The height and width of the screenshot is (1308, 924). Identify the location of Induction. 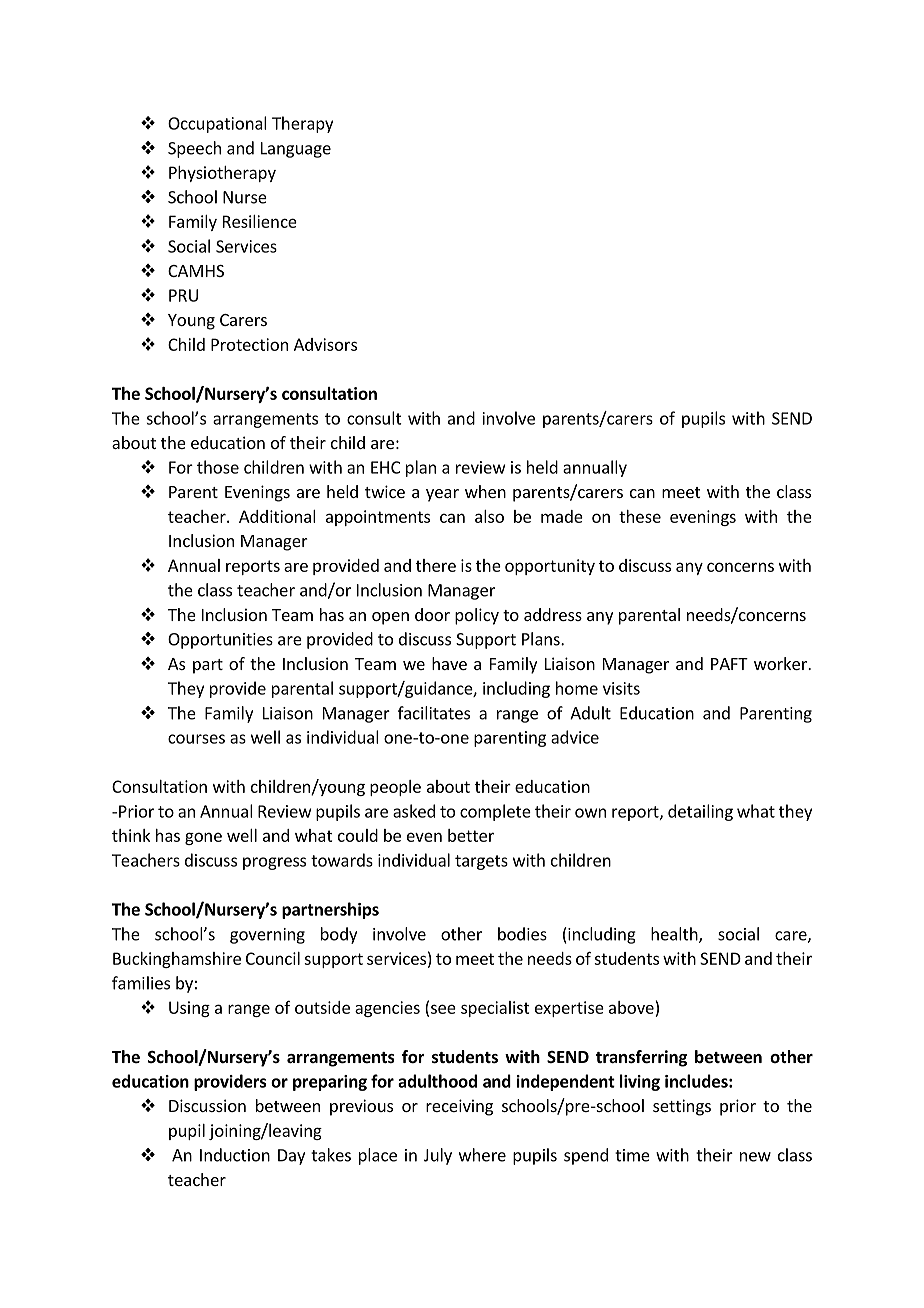
(235, 1155).
